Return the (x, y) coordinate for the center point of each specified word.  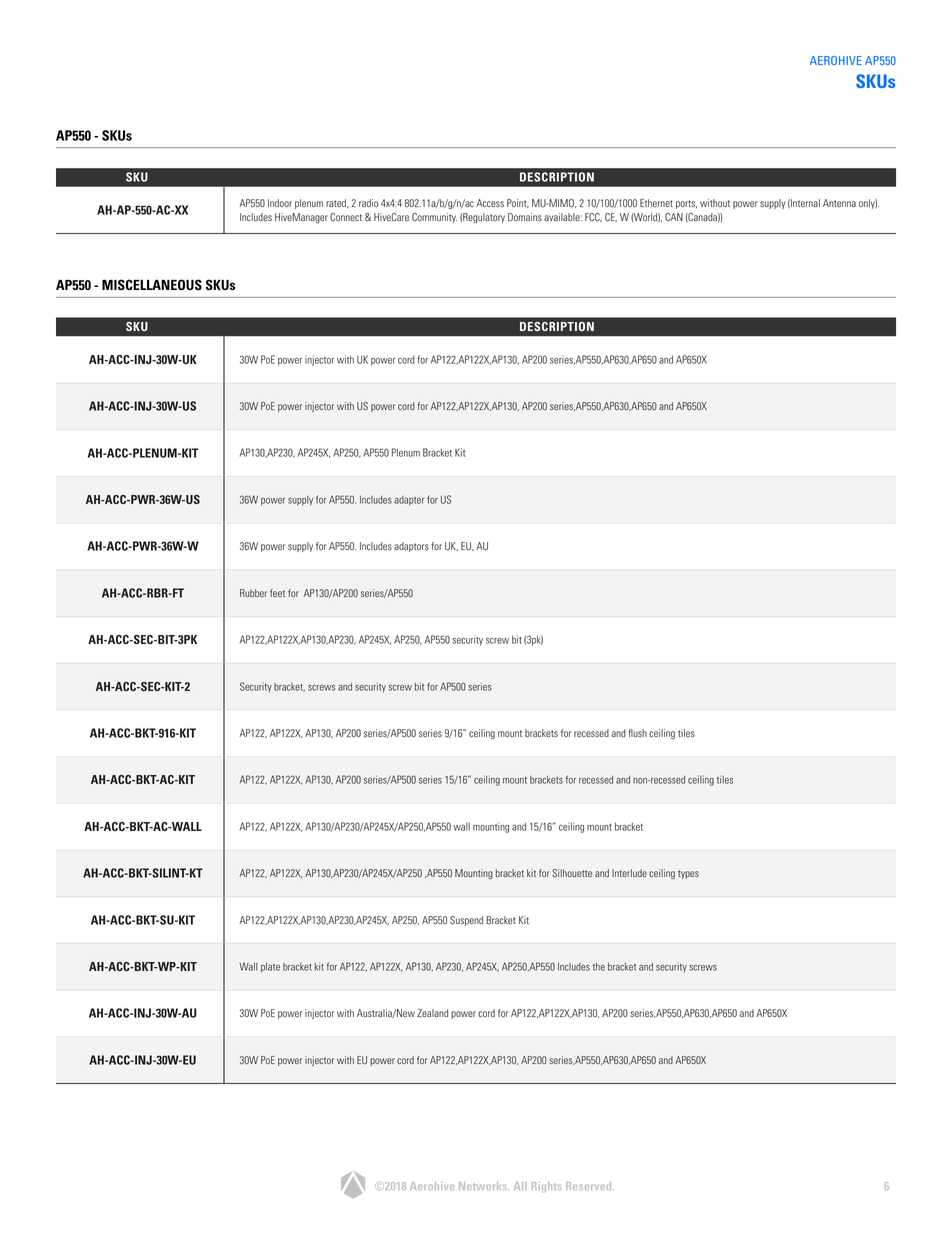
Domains (525, 217)
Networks (484, 1186)
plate (270, 968)
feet (277, 593)
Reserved (590, 1186)
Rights (546, 1187)
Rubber (253, 593)
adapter (409, 501)
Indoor (280, 203)
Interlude (629, 873)
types (688, 874)
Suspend (466, 921)
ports (686, 204)
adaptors (411, 547)
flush (637, 733)
